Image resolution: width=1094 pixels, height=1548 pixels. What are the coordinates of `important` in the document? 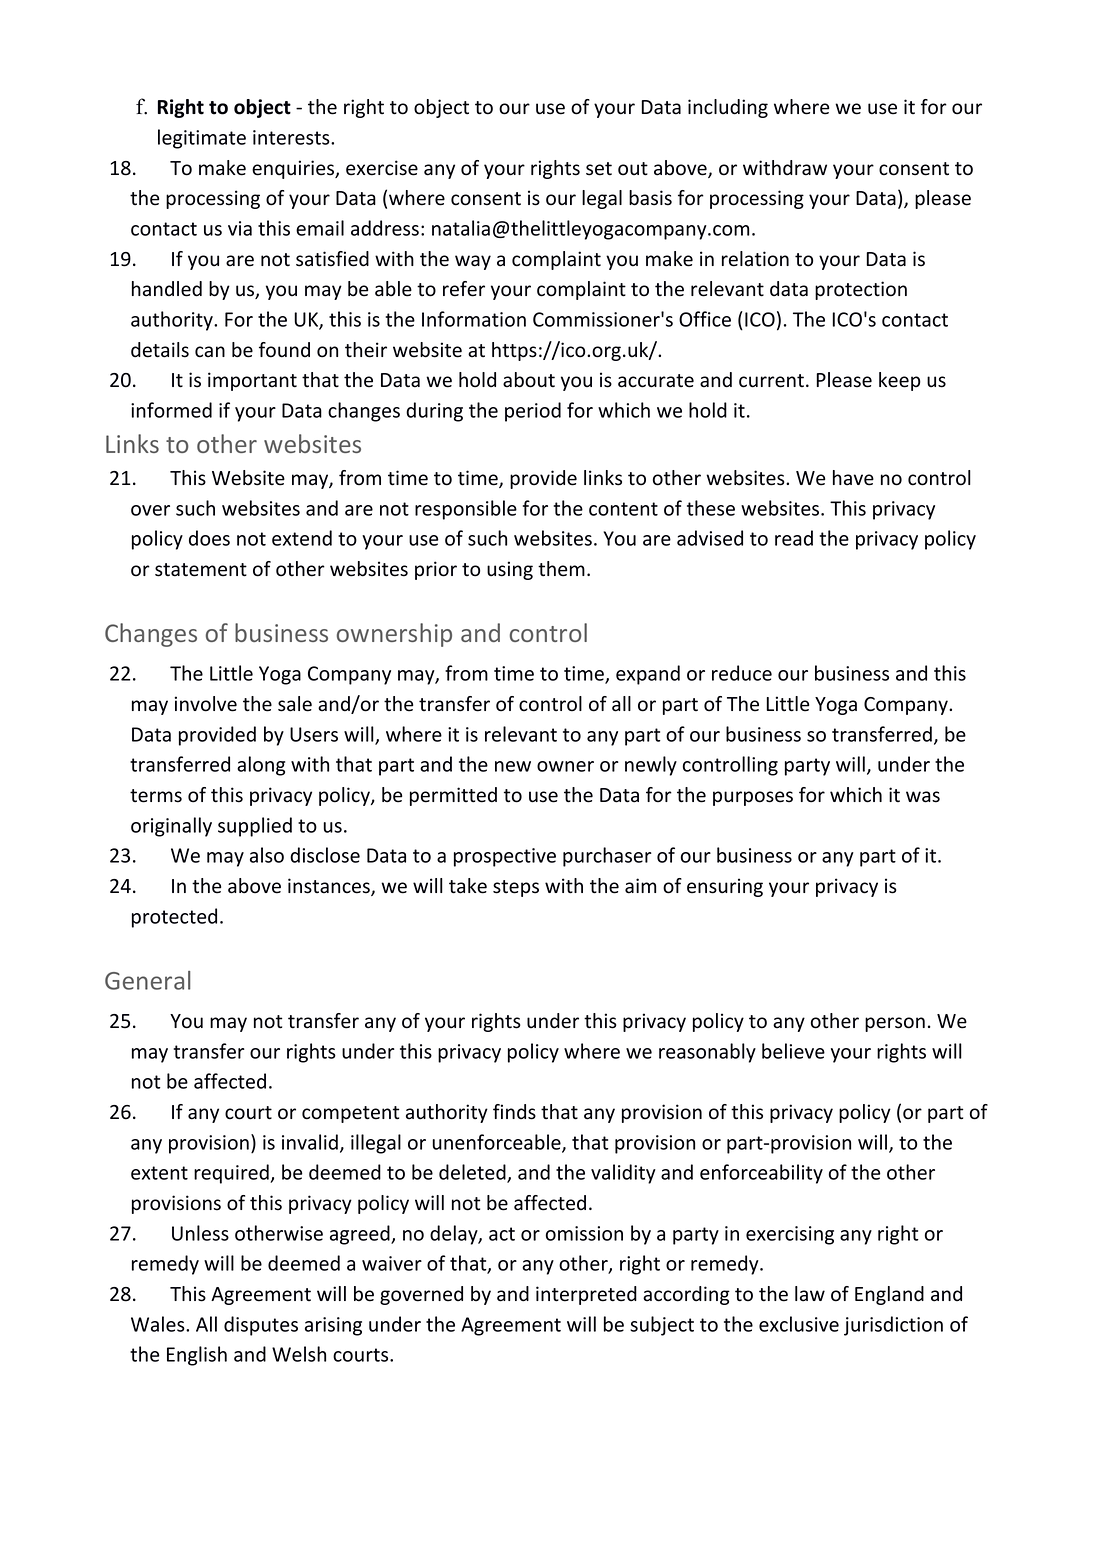 It's located at (252, 381).
